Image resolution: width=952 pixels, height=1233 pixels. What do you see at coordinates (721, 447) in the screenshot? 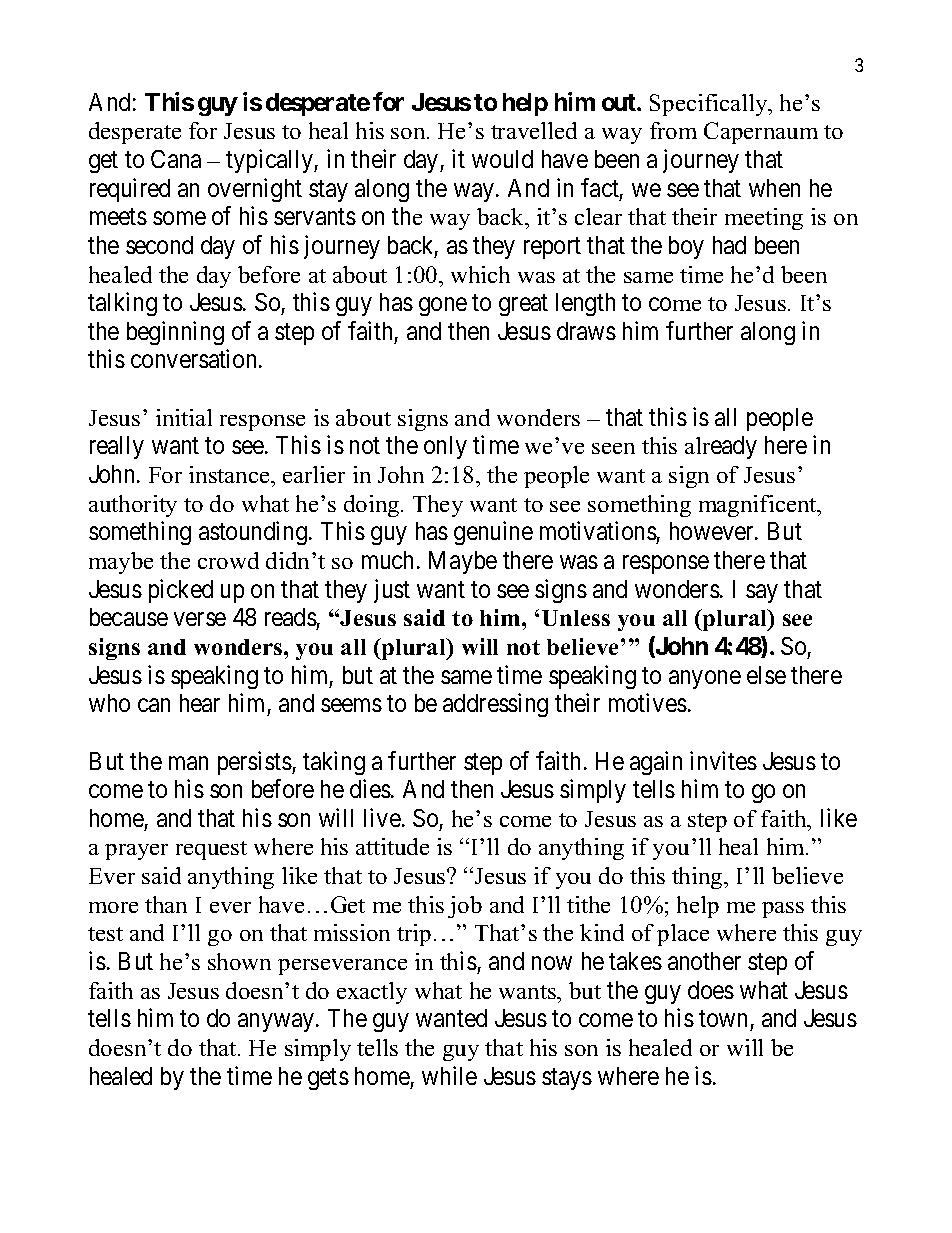
I see `already` at bounding box center [721, 447].
